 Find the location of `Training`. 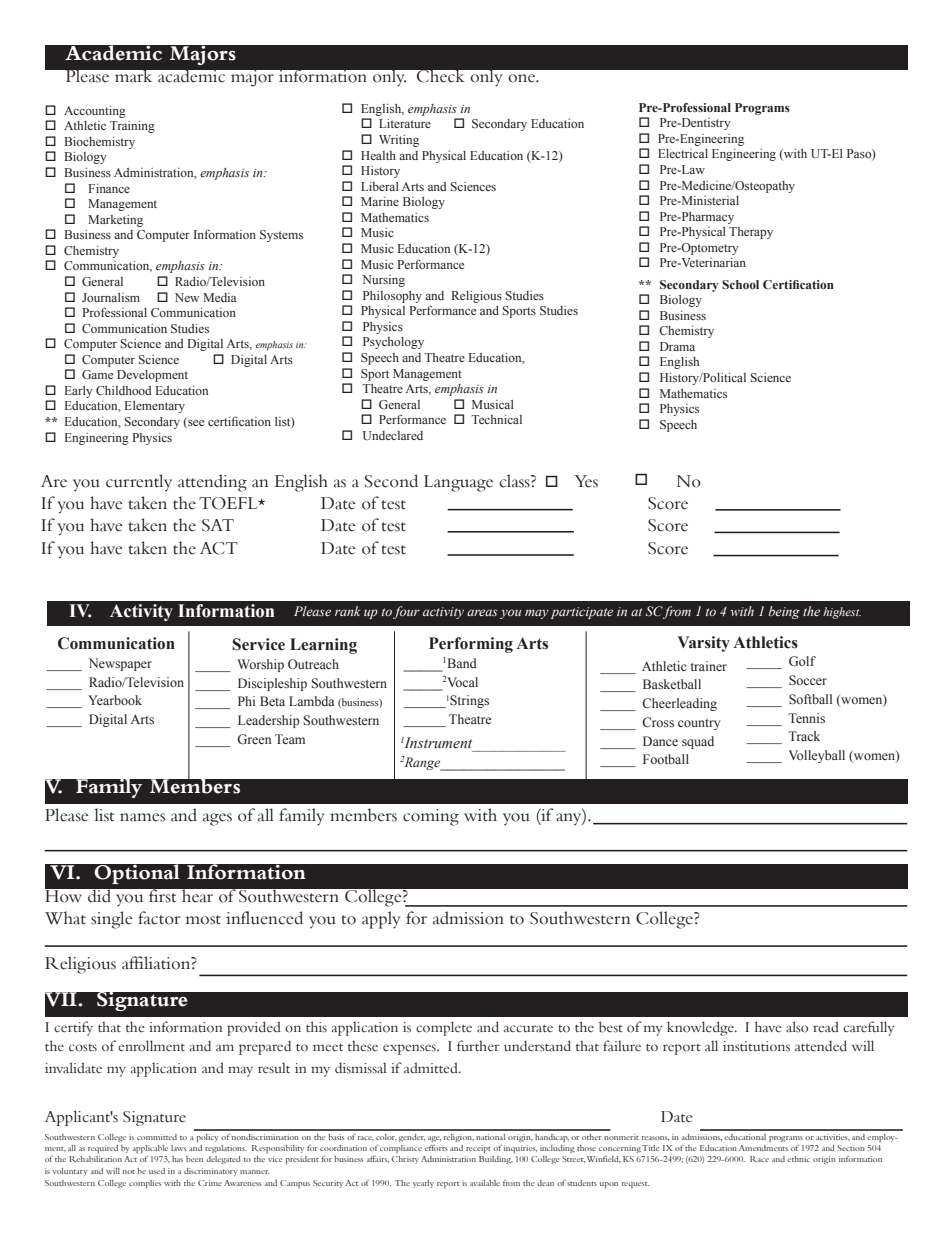

Training is located at coordinates (132, 127).
